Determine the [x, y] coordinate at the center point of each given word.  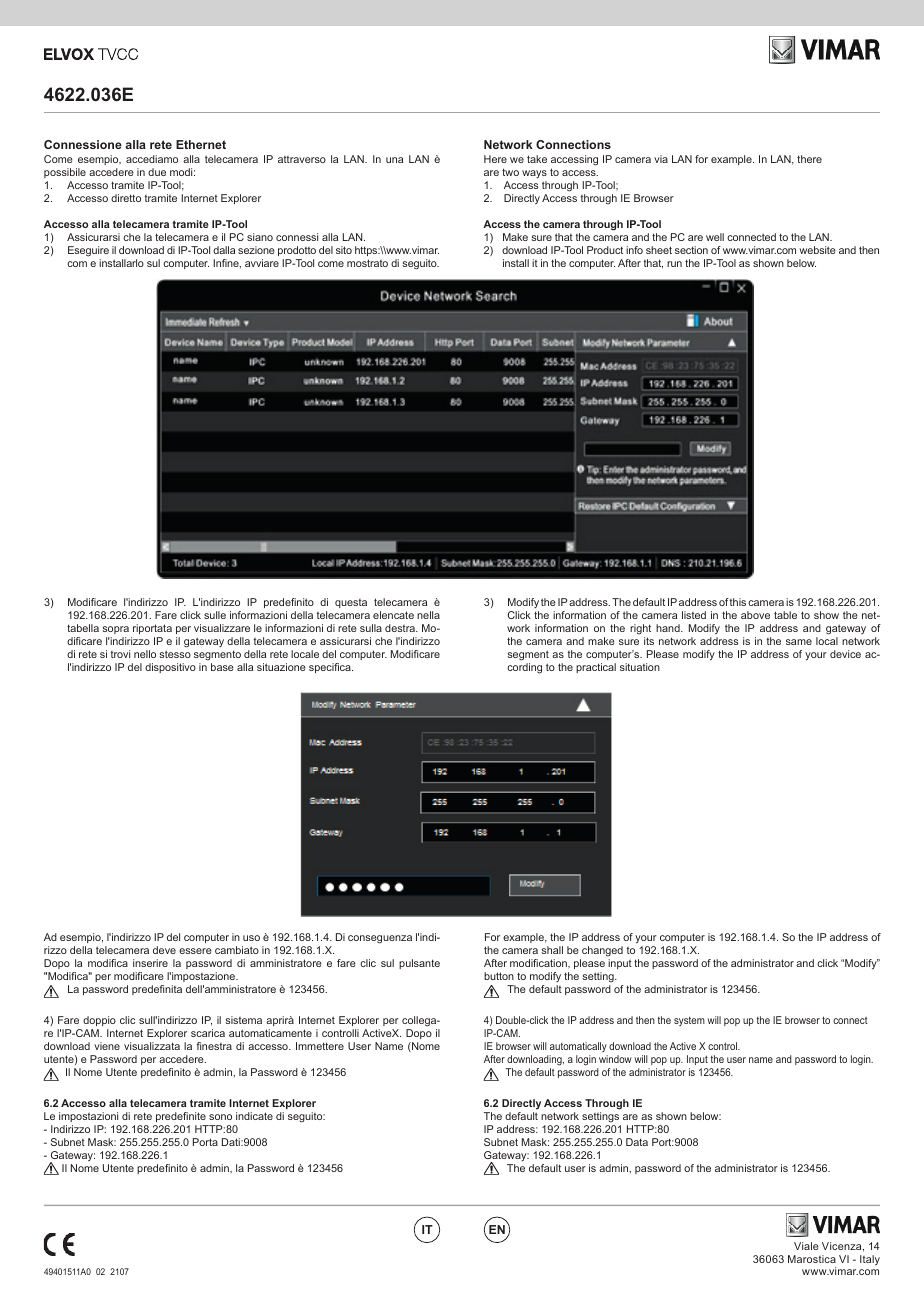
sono [220, 1117]
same [799, 642]
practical [596, 668]
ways [534, 174]
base [222, 667]
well [715, 237]
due [157, 172]
